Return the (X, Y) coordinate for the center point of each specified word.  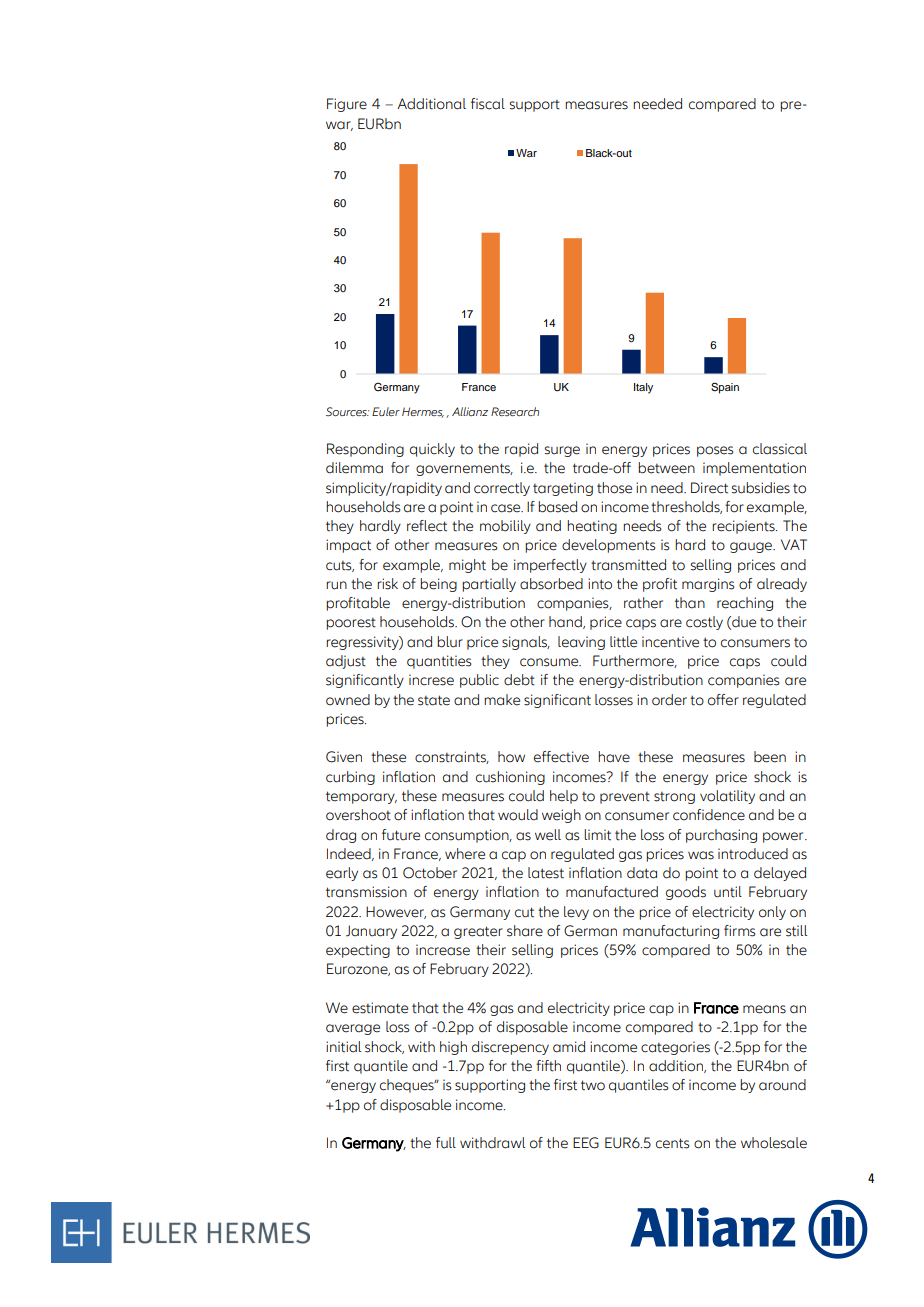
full (446, 1143)
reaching (745, 604)
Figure (347, 105)
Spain (725, 388)
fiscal (488, 104)
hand (566, 622)
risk (387, 584)
